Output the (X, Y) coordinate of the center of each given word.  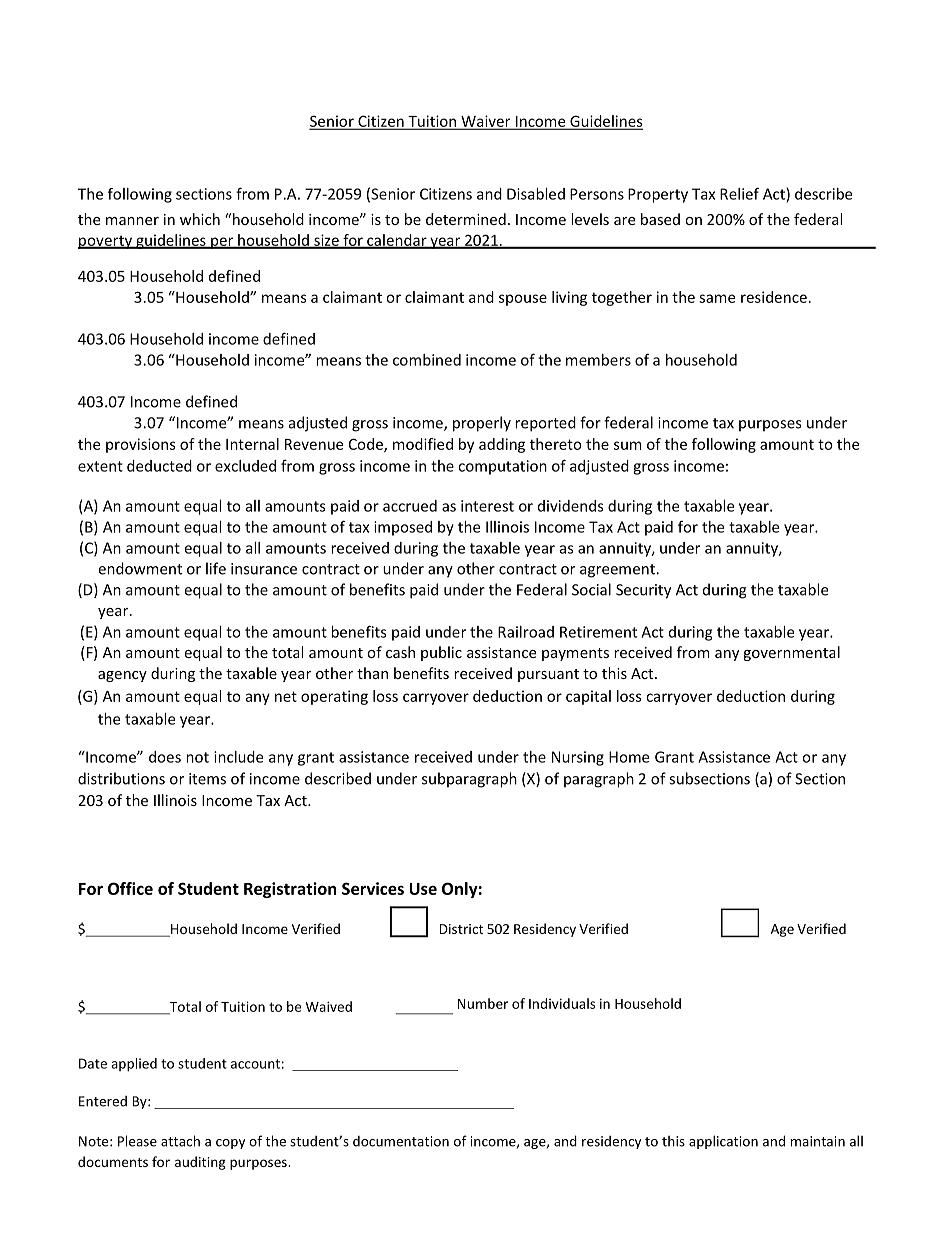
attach (180, 1141)
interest (487, 506)
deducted (159, 466)
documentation (401, 1141)
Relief (739, 193)
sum (628, 445)
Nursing (578, 758)
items (207, 779)
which (200, 219)
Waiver (486, 122)
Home (629, 757)
